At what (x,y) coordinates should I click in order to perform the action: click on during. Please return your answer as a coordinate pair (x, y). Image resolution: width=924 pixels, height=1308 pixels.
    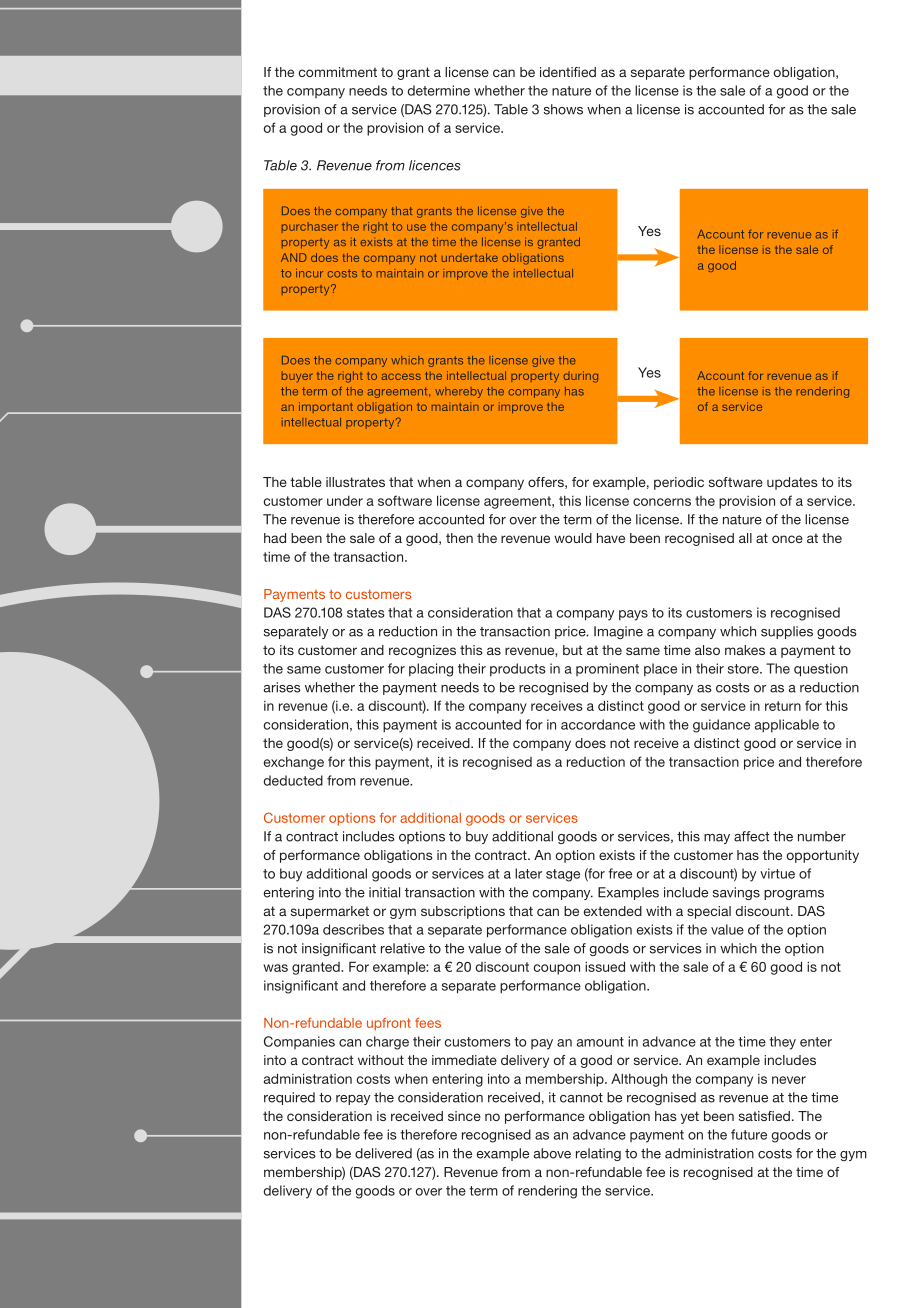
    Looking at the image, I should click on (580, 377).
